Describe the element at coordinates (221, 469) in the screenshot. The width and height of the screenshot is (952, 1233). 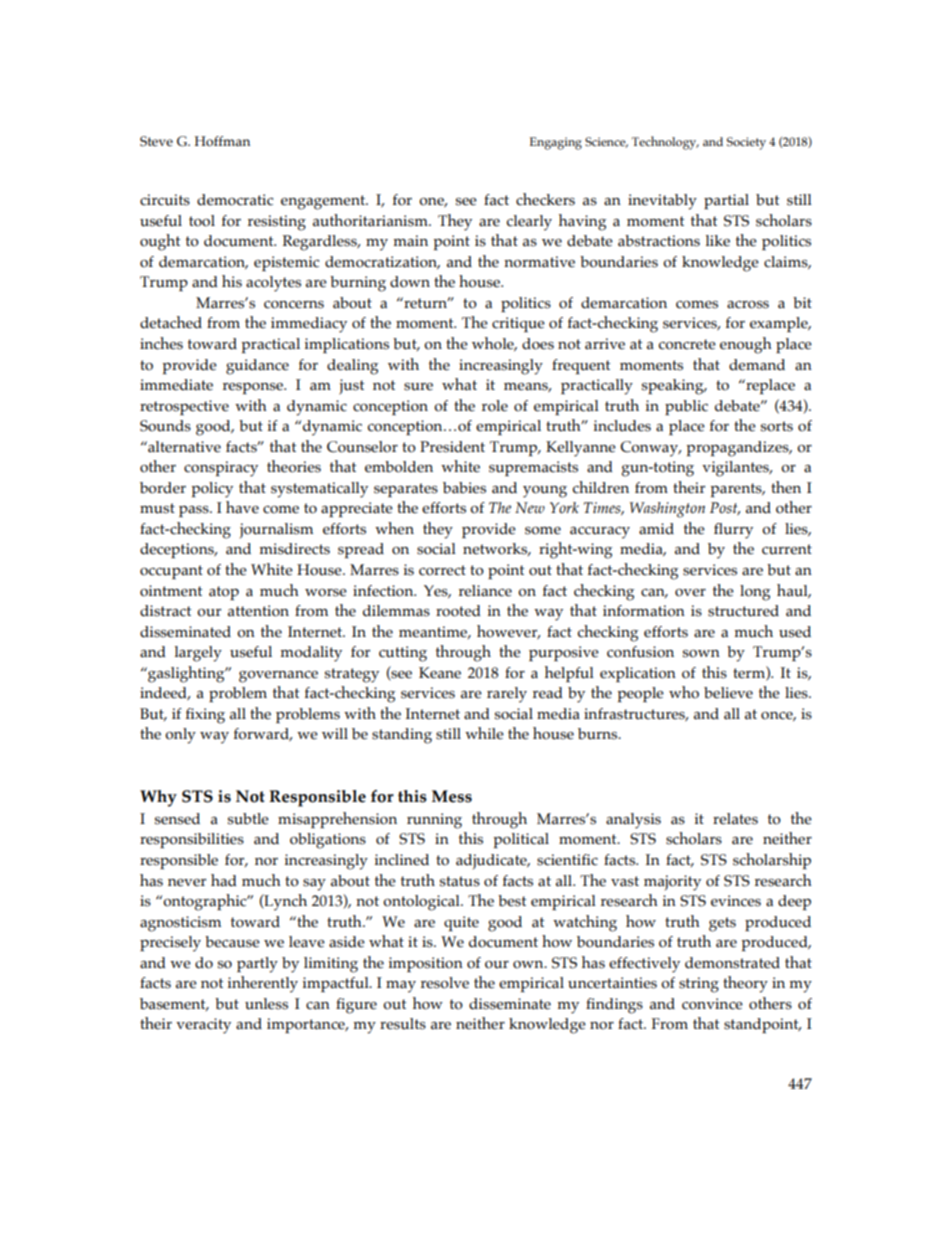
I see `conspiracy` at that location.
